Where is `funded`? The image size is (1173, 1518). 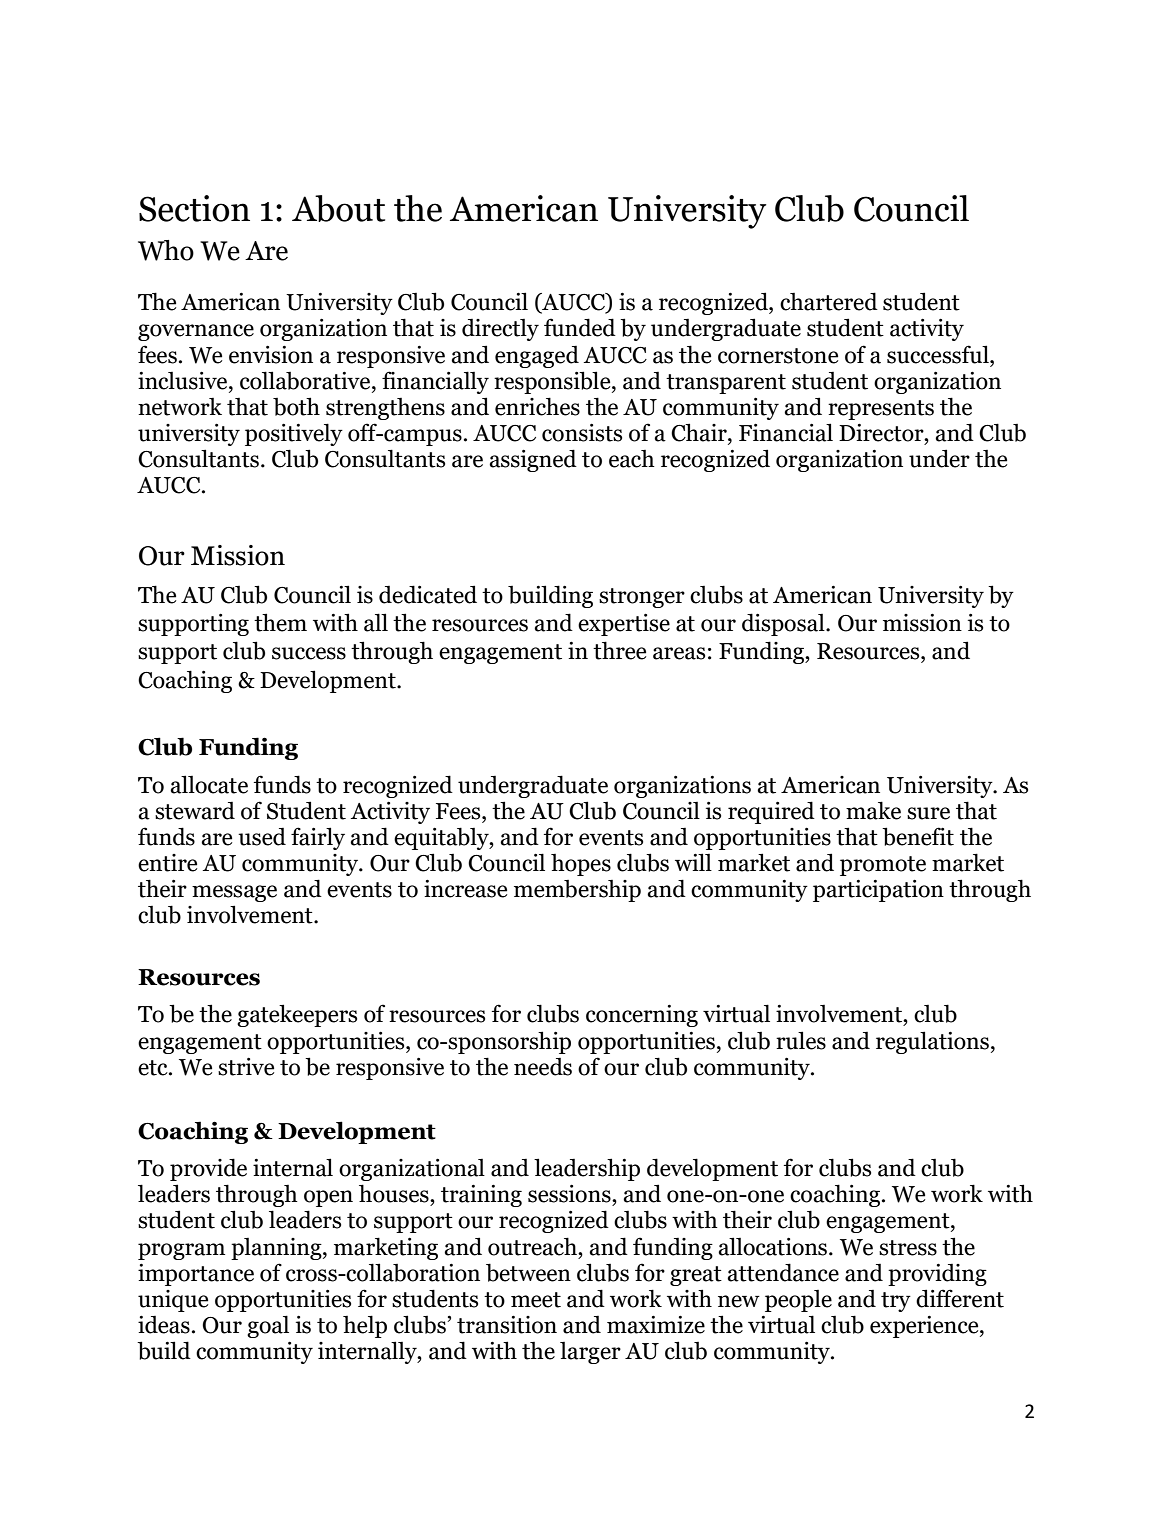 funded is located at coordinates (580, 327).
